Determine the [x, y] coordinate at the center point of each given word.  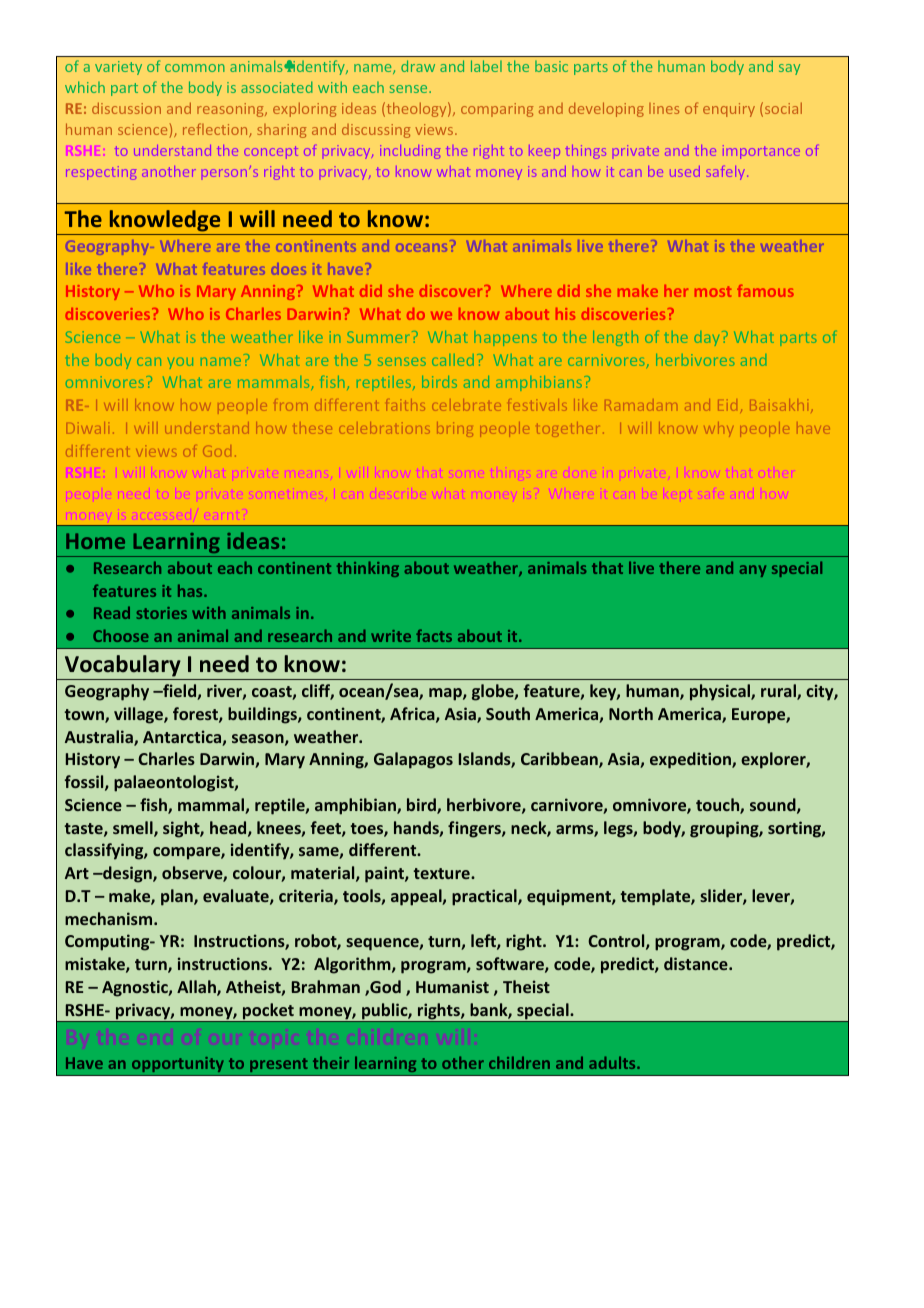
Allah [197, 988]
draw [418, 66]
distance [697, 963]
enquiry [729, 110]
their [331, 1062]
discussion [126, 108]
